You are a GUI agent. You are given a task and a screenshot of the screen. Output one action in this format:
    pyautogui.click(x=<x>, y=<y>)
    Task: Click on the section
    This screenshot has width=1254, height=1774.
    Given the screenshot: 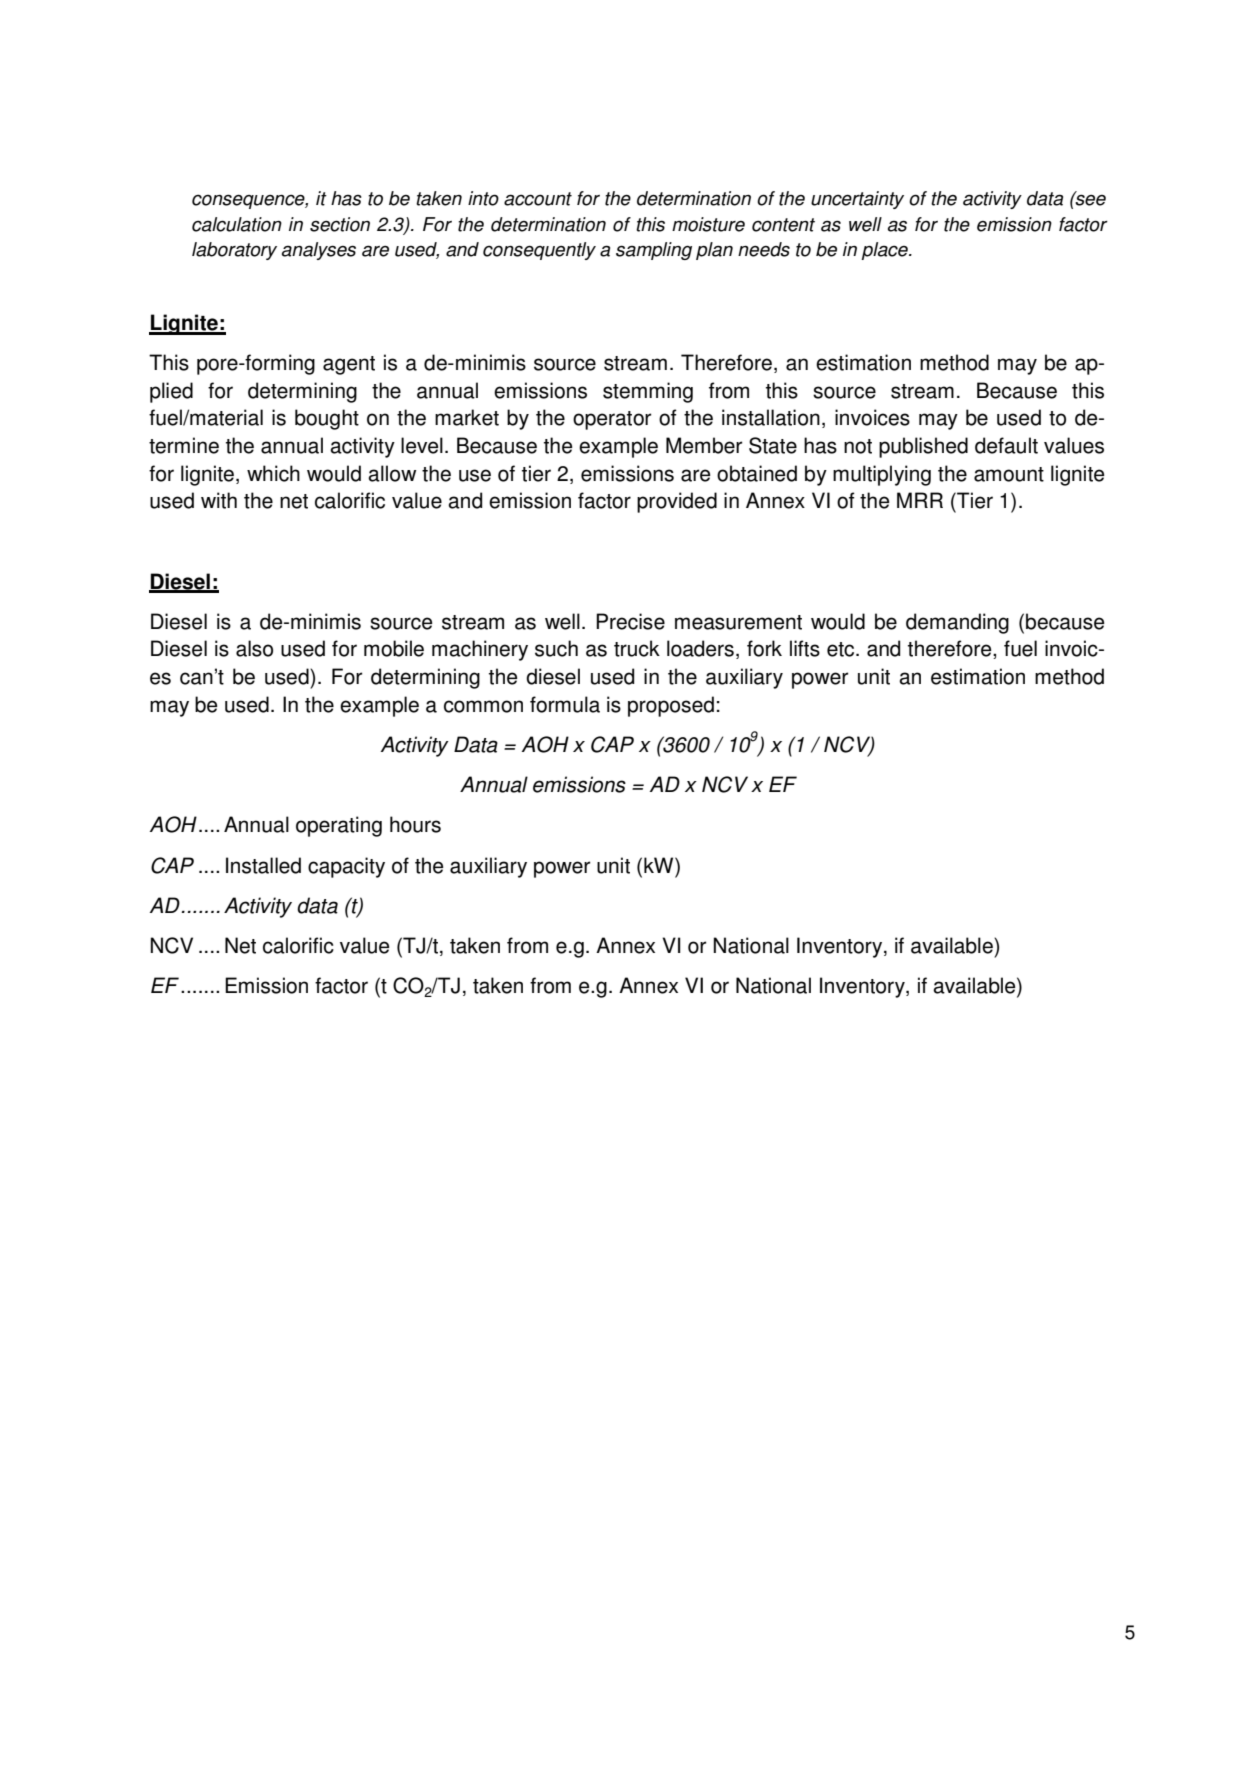 What is the action you would take?
    pyautogui.click(x=340, y=224)
